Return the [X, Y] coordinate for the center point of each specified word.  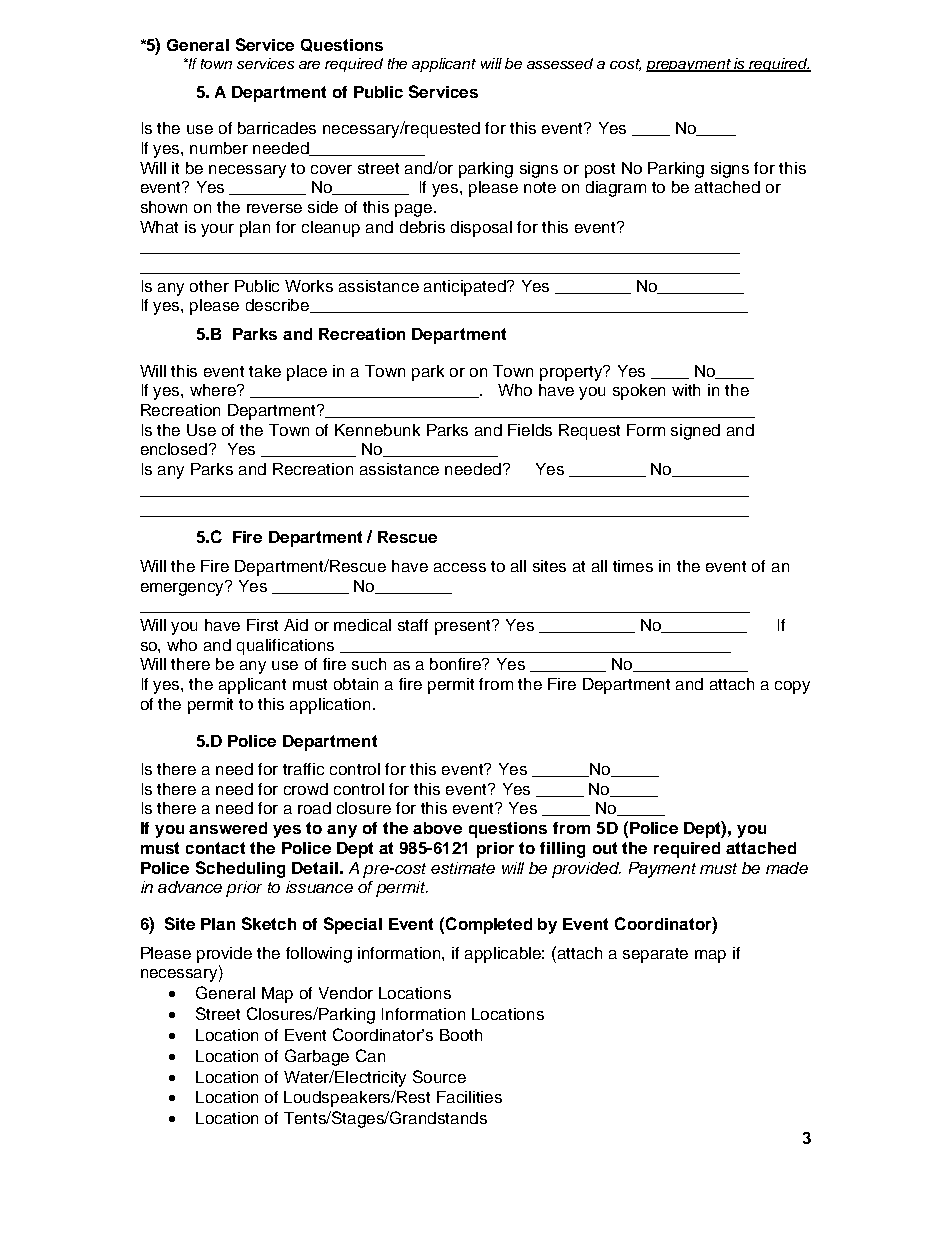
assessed [560, 63]
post [600, 170]
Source [439, 1076]
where [214, 390]
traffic [303, 769]
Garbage [317, 1057]
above [437, 828]
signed [695, 432]
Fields [530, 430]
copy [792, 687]
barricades [277, 128]
